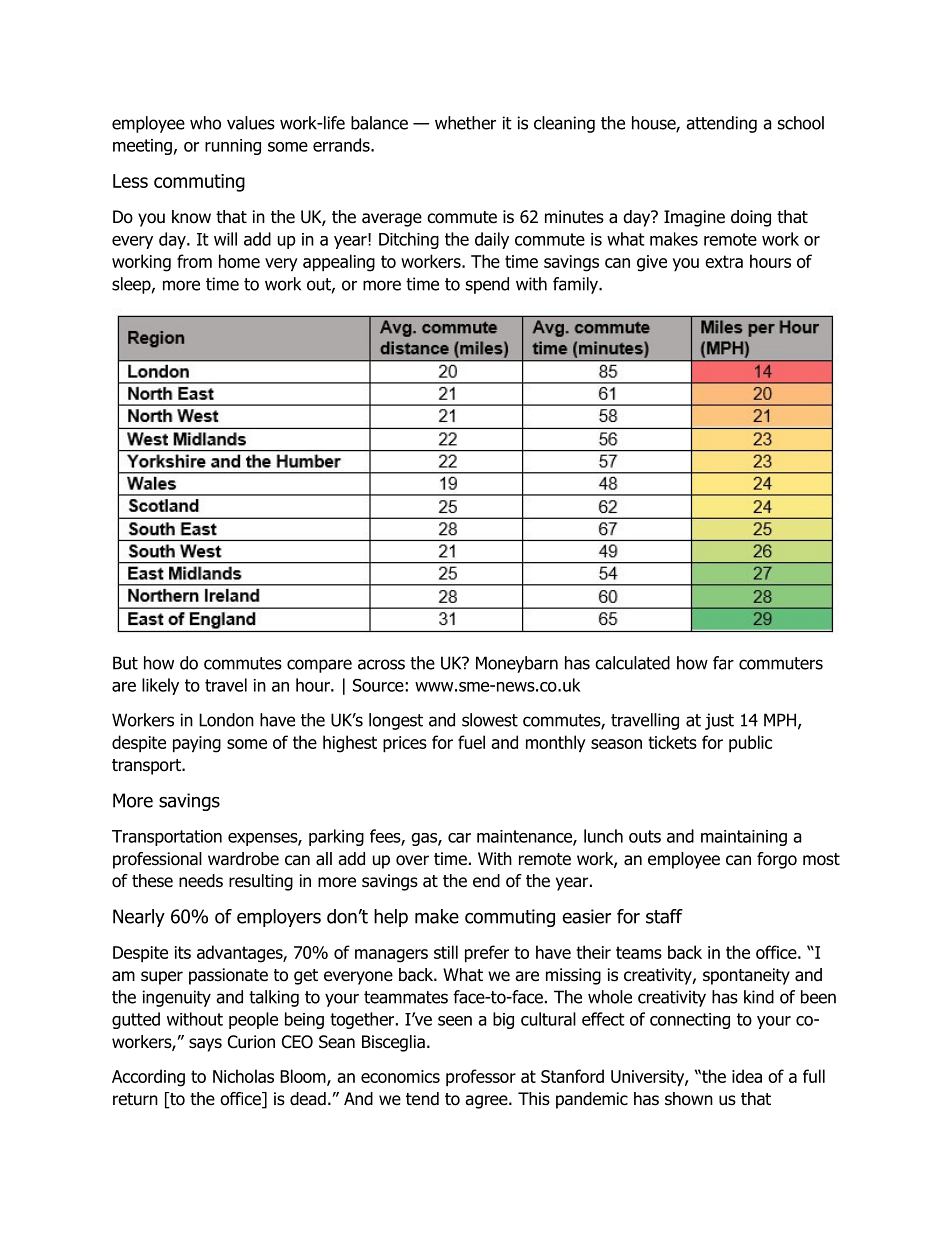 The height and width of the image is (1233, 952). I want to click on running, so click(233, 147).
